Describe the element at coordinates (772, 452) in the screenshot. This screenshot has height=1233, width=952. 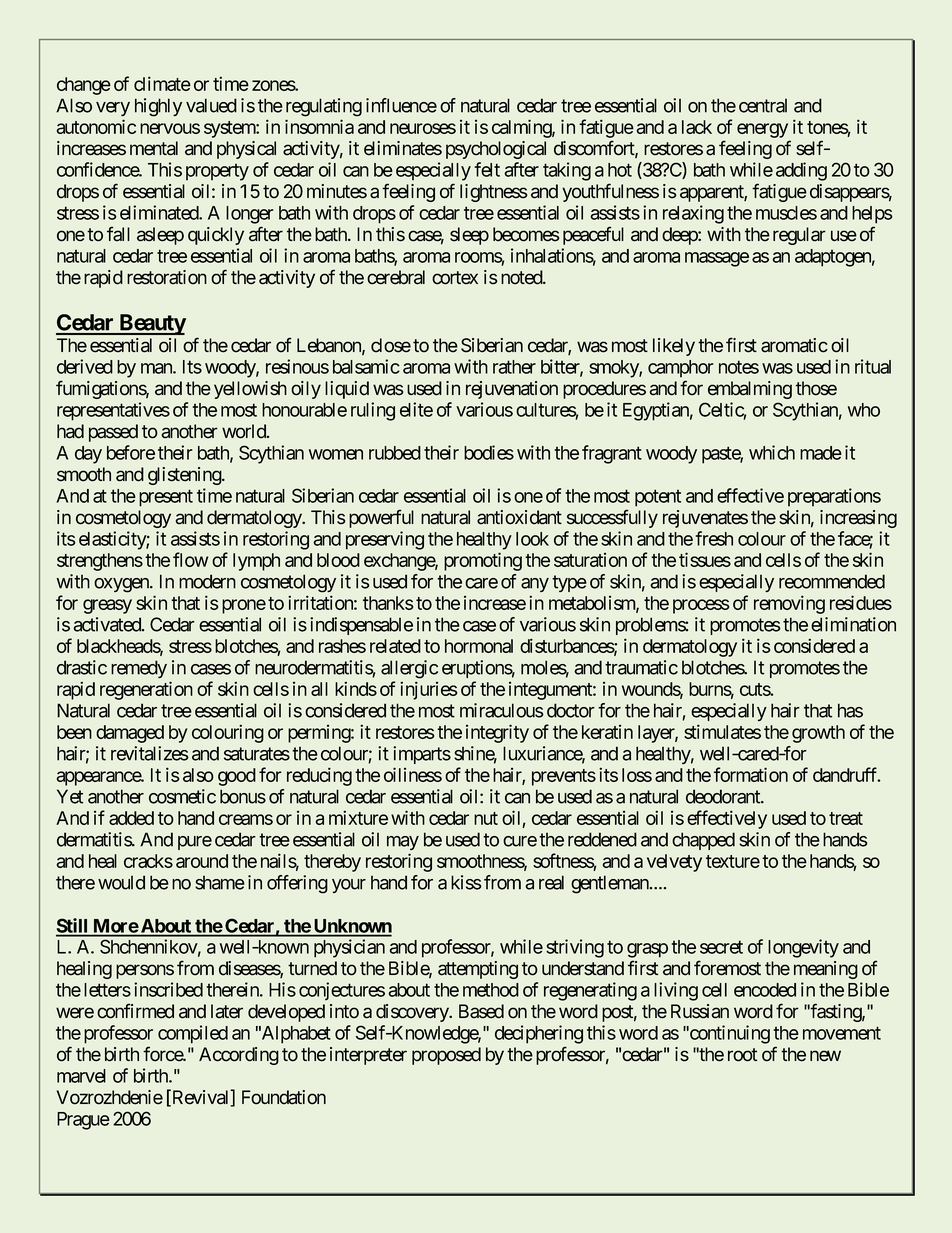
I see `which` at that location.
